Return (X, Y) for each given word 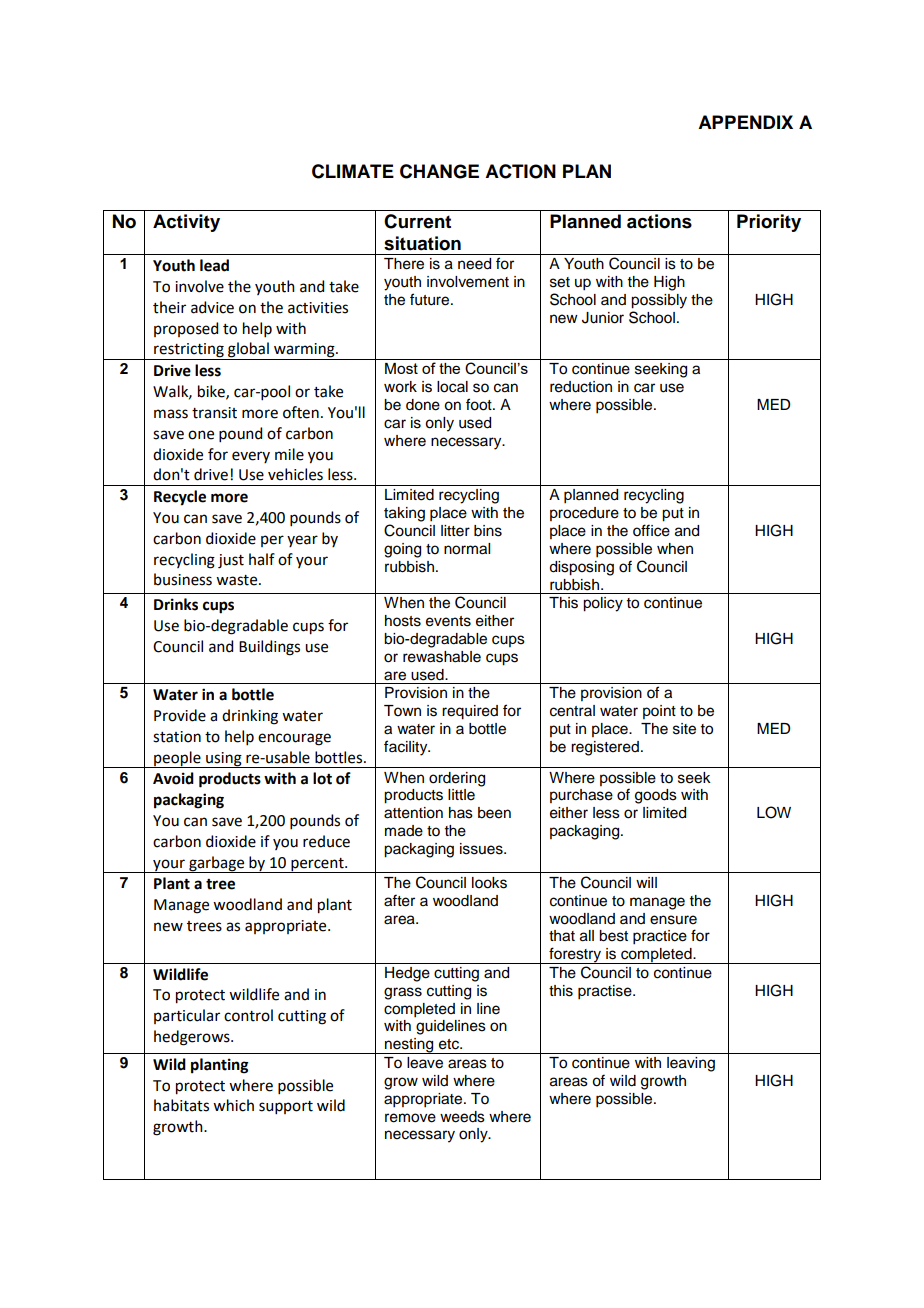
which (233, 1105)
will (646, 882)
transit (214, 413)
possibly (659, 301)
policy (603, 604)
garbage (217, 864)
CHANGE (439, 171)
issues (482, 849)
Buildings (269, 648)
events (448, 621)
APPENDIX (745, 122)
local (452, 387)
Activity (186, 223)
